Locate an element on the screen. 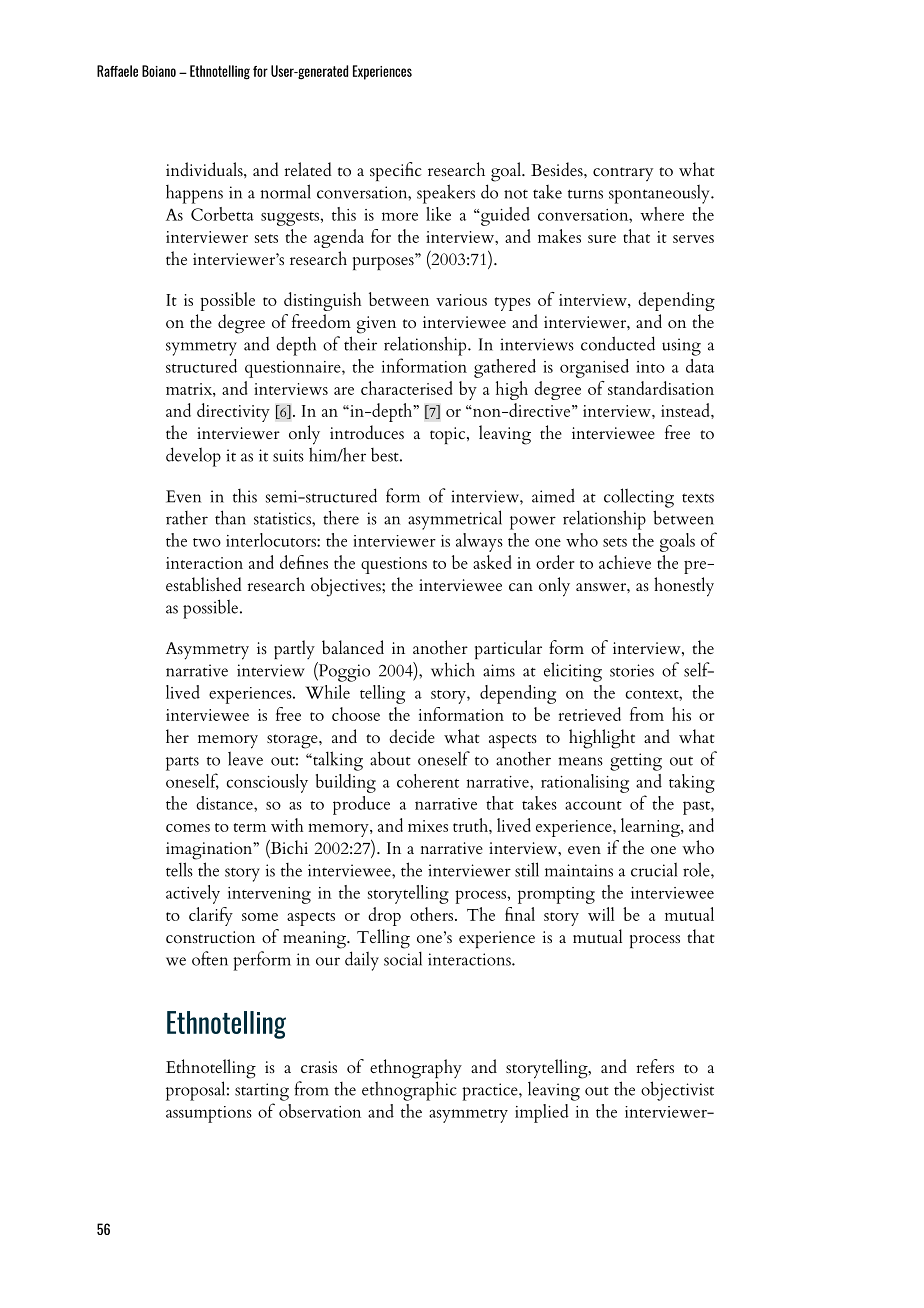 Image resolution: width=924 pixels, height=1308 pixels. refers is located at coordinates (655, 1066).
